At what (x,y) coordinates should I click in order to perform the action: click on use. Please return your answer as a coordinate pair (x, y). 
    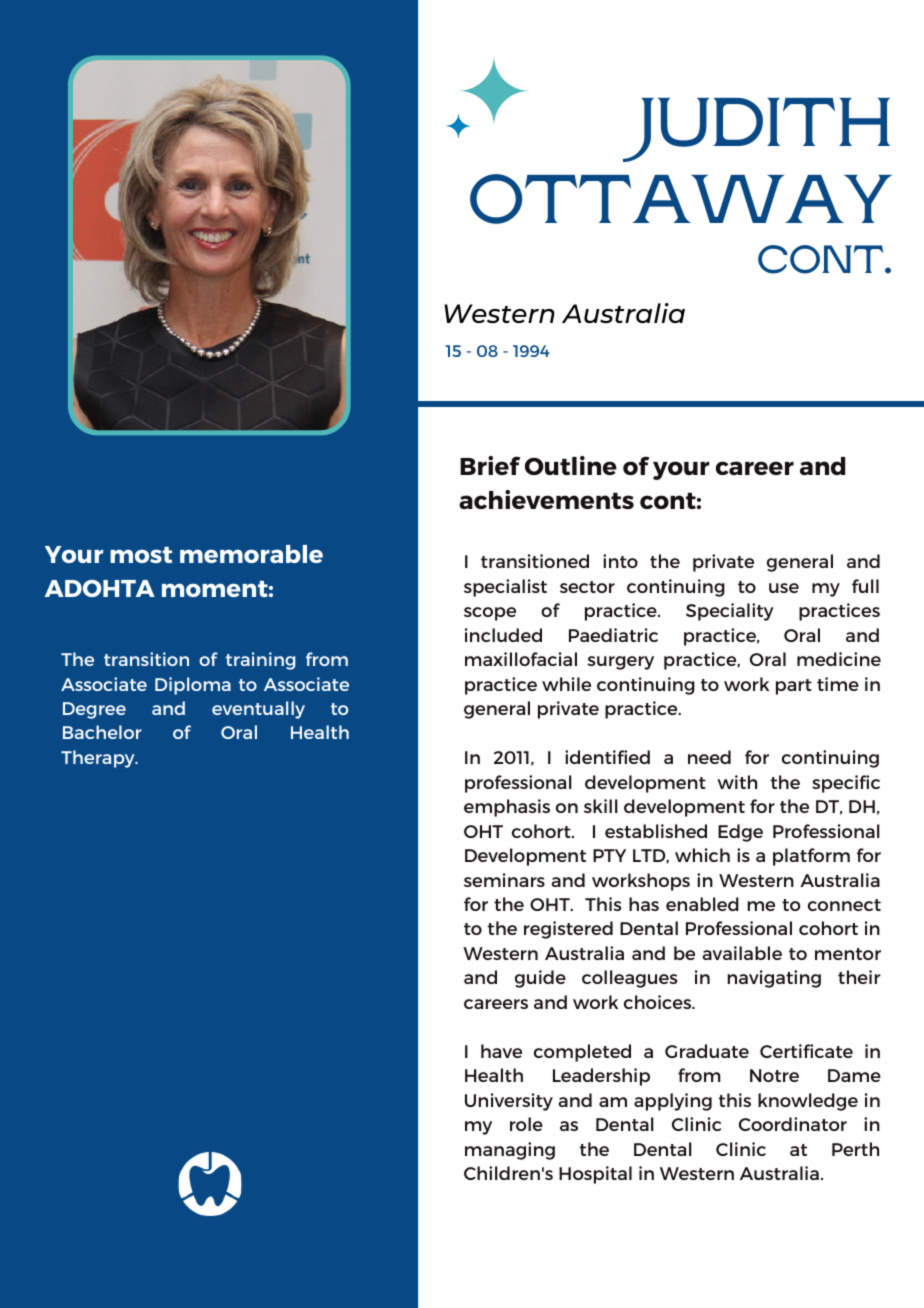
    Looking at the image, I should click on (784, 588).
